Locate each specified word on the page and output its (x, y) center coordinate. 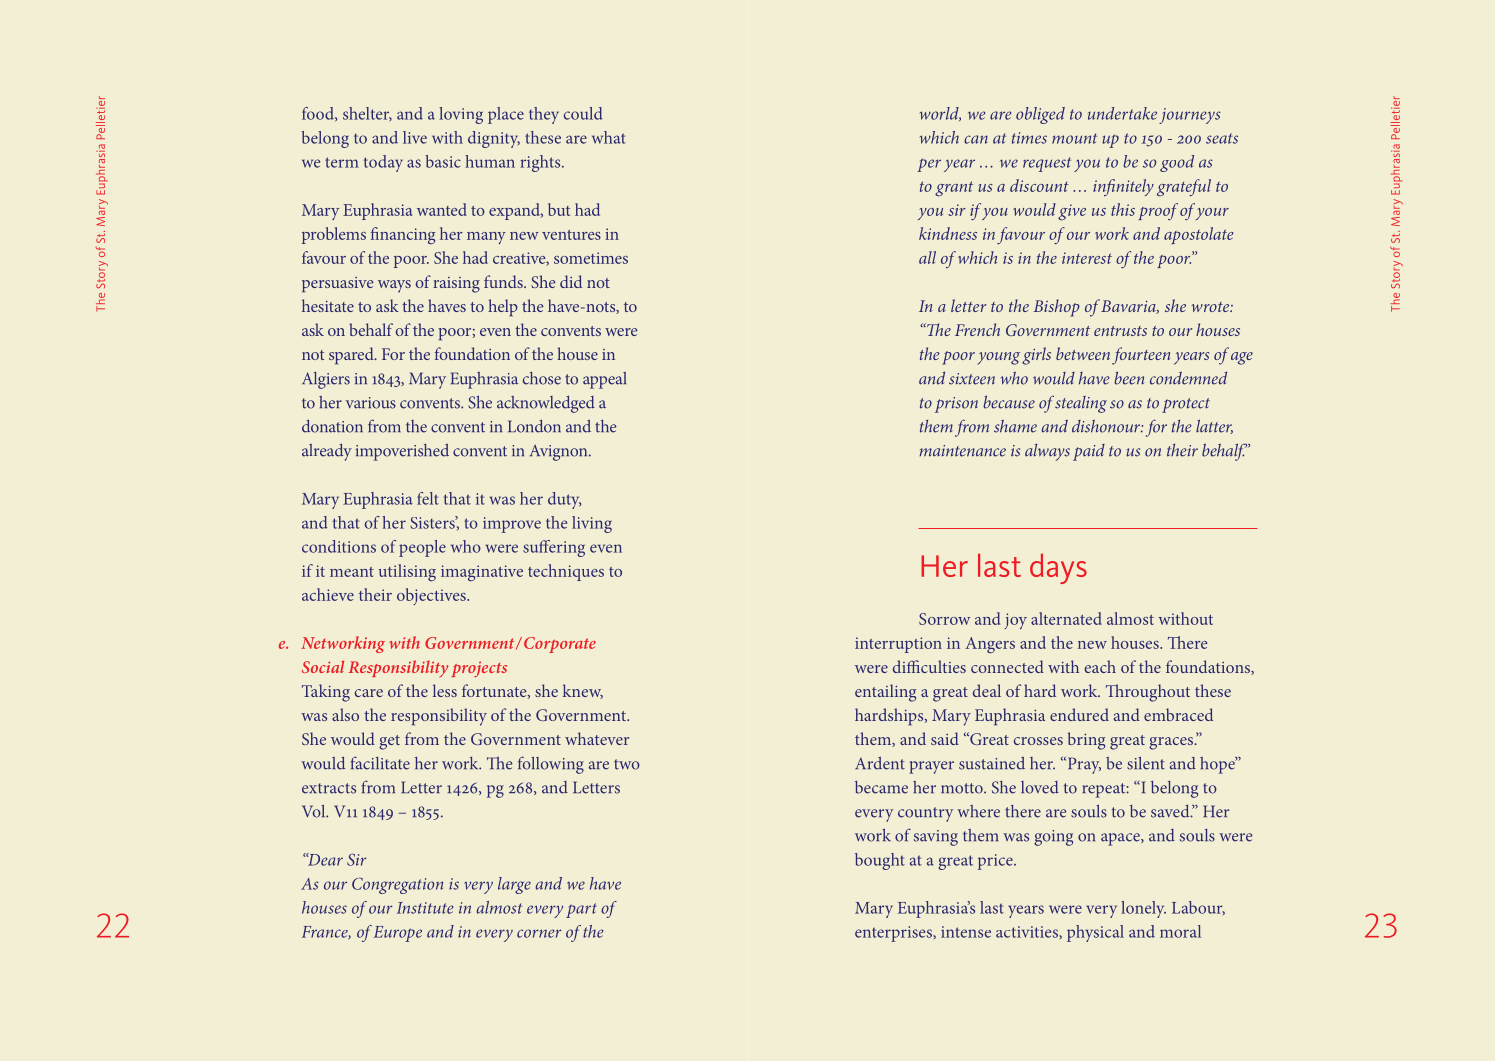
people (422, 548)
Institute (425, 908)
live (415, 137)
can (976, 139)
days (1058, 569)
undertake (1122, 113)
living (592, 524)
